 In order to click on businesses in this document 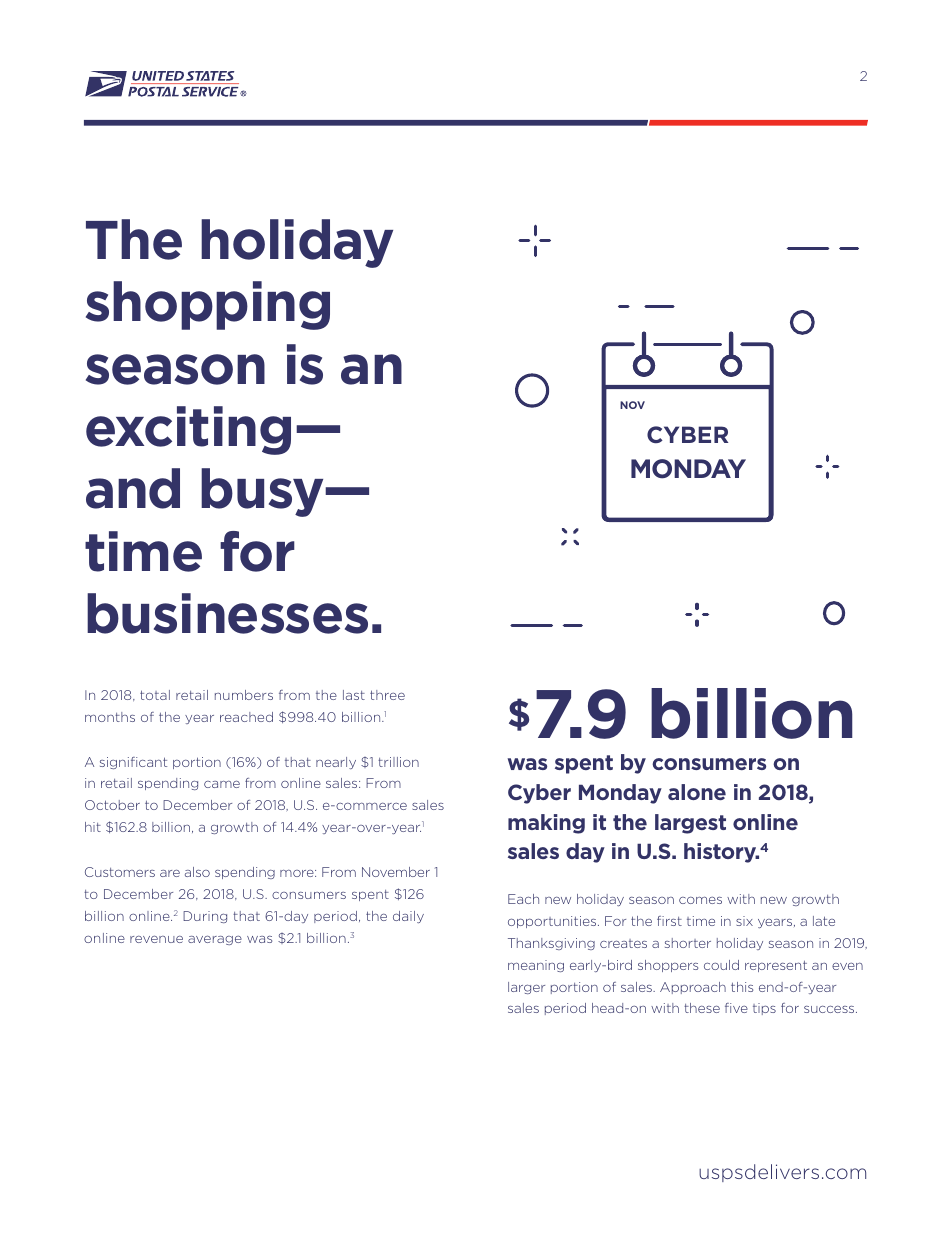, I will do `click(227, 613)`.
